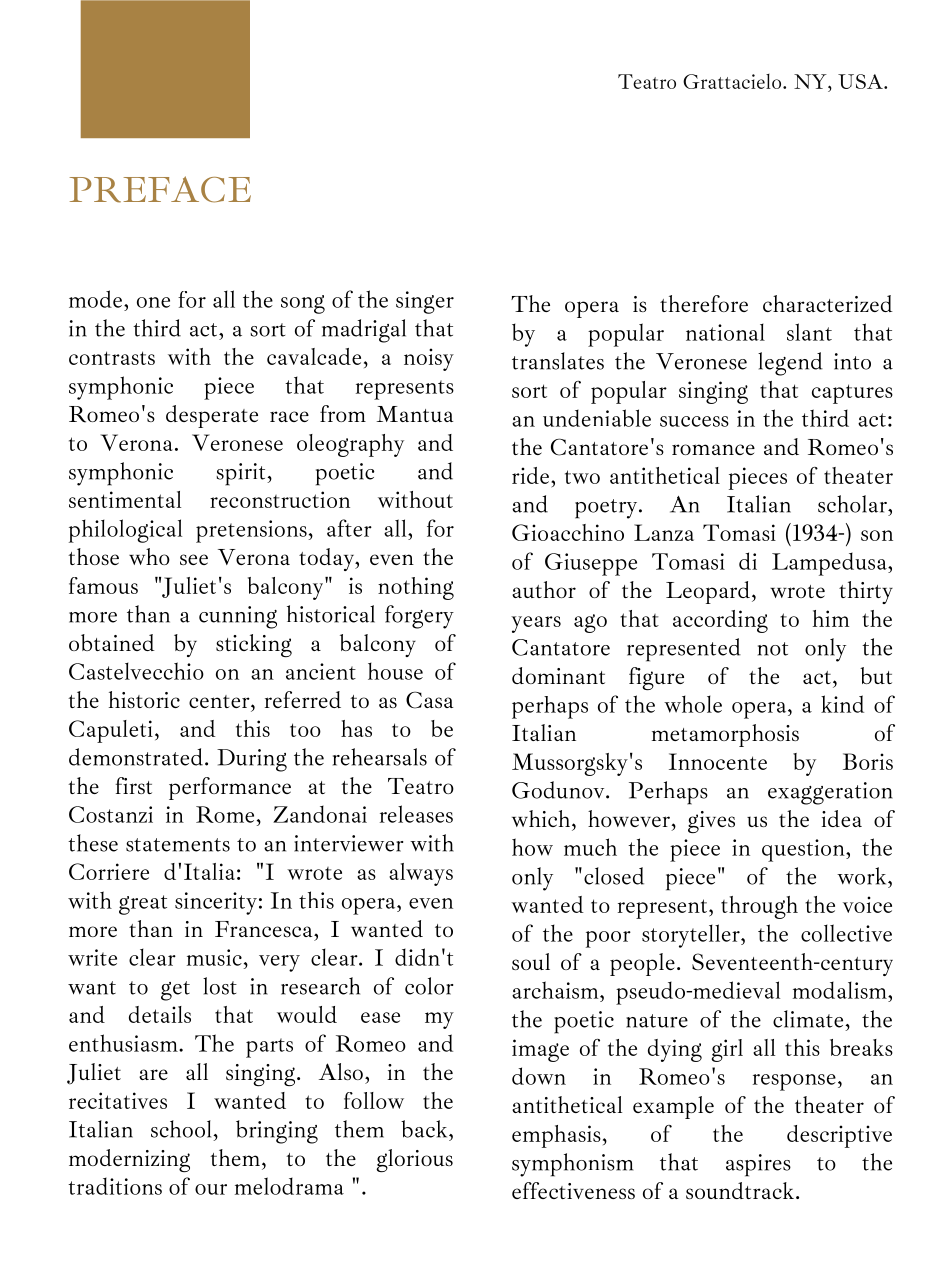 The image size is (952, 1270). What do you see at coordinates (713, 449) in the screenshot?
I see `romance` at bounding box center [713, 449].
